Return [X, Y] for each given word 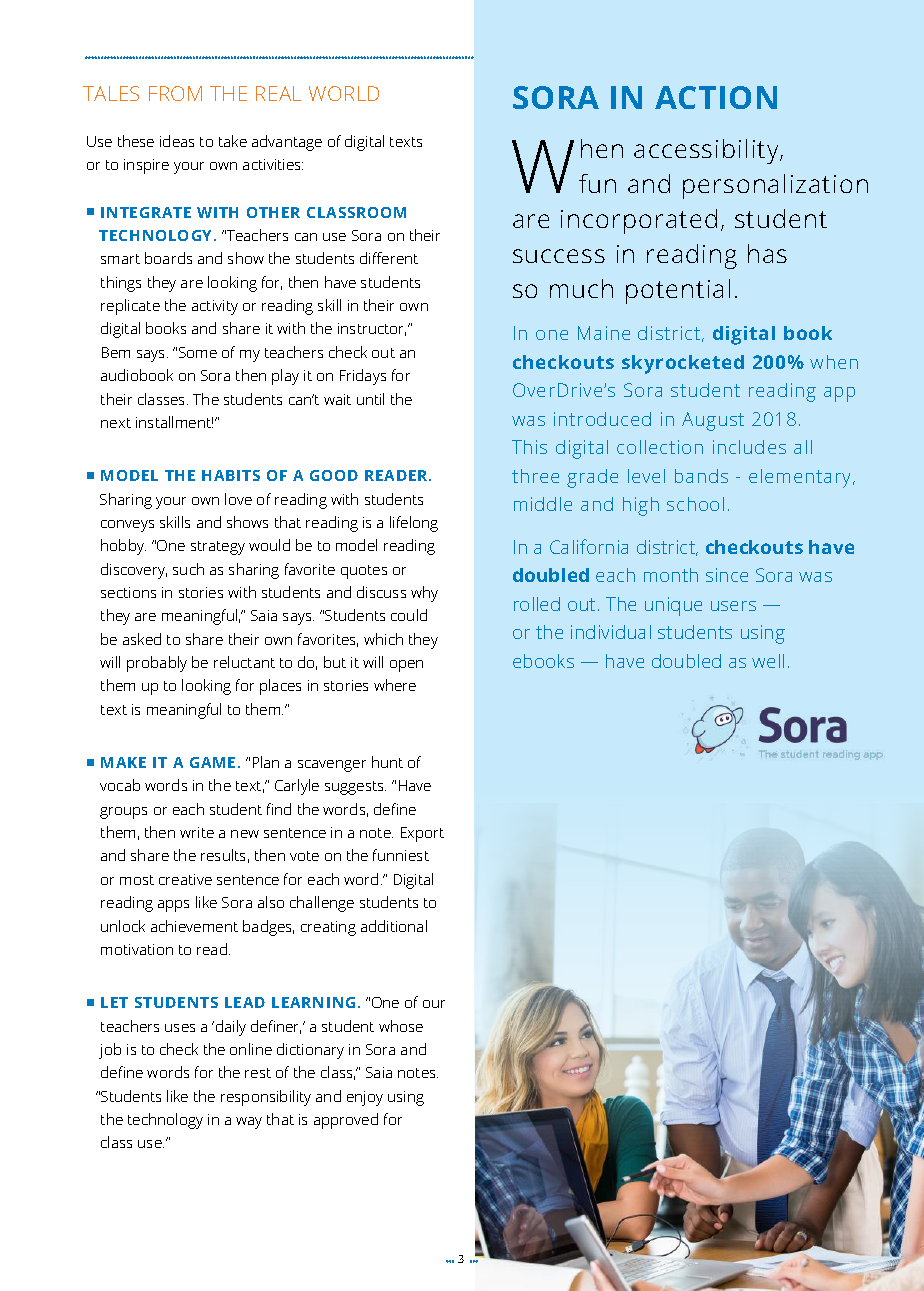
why [424, 594]
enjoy [365, 1098]
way [249, 1123]
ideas [177, 141]
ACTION [716, 97]
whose [401, 1026]
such [188, 569]
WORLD [344, 93]
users [733, 606]
